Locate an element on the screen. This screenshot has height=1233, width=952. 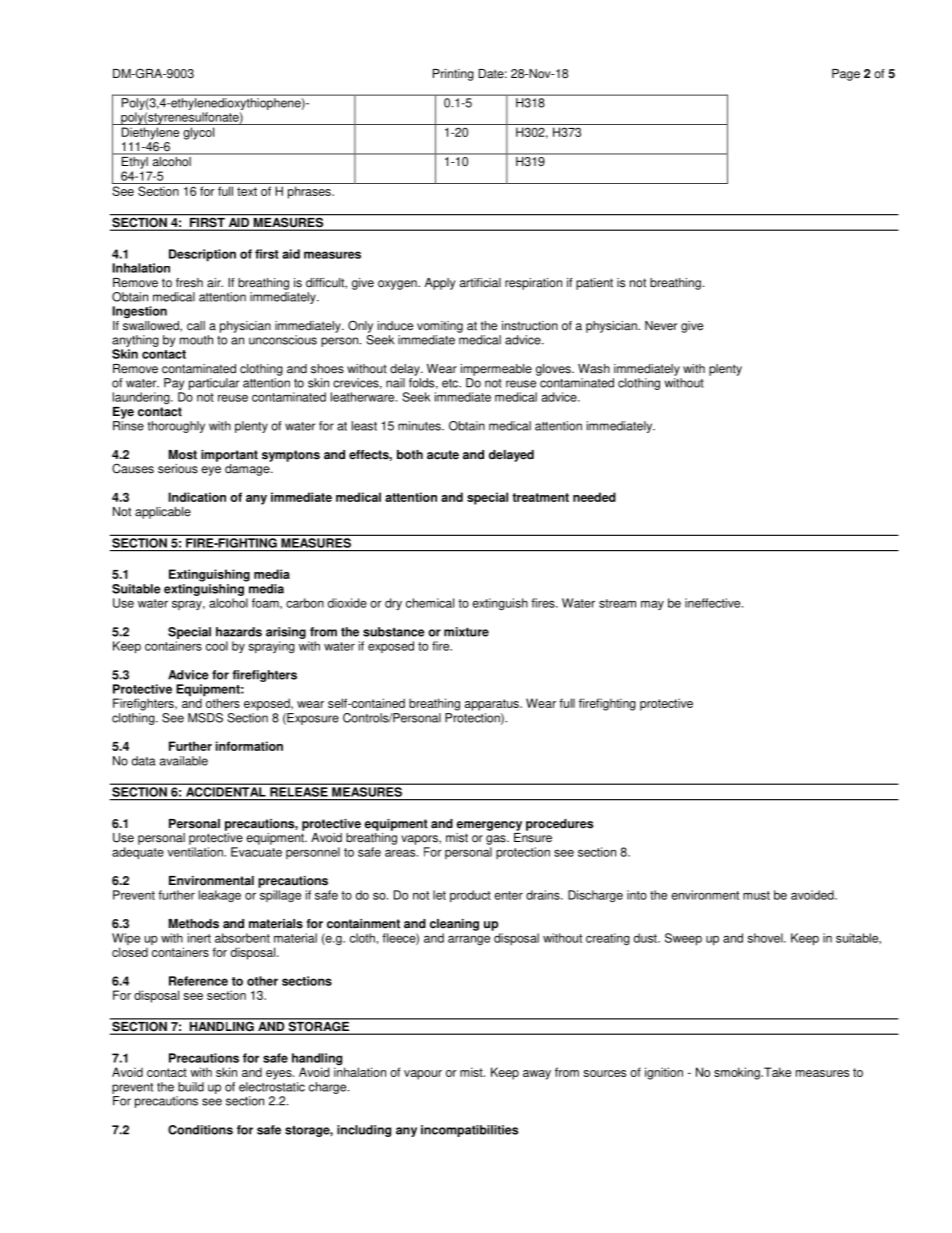
Printing is located at coordinates (453, 75).
